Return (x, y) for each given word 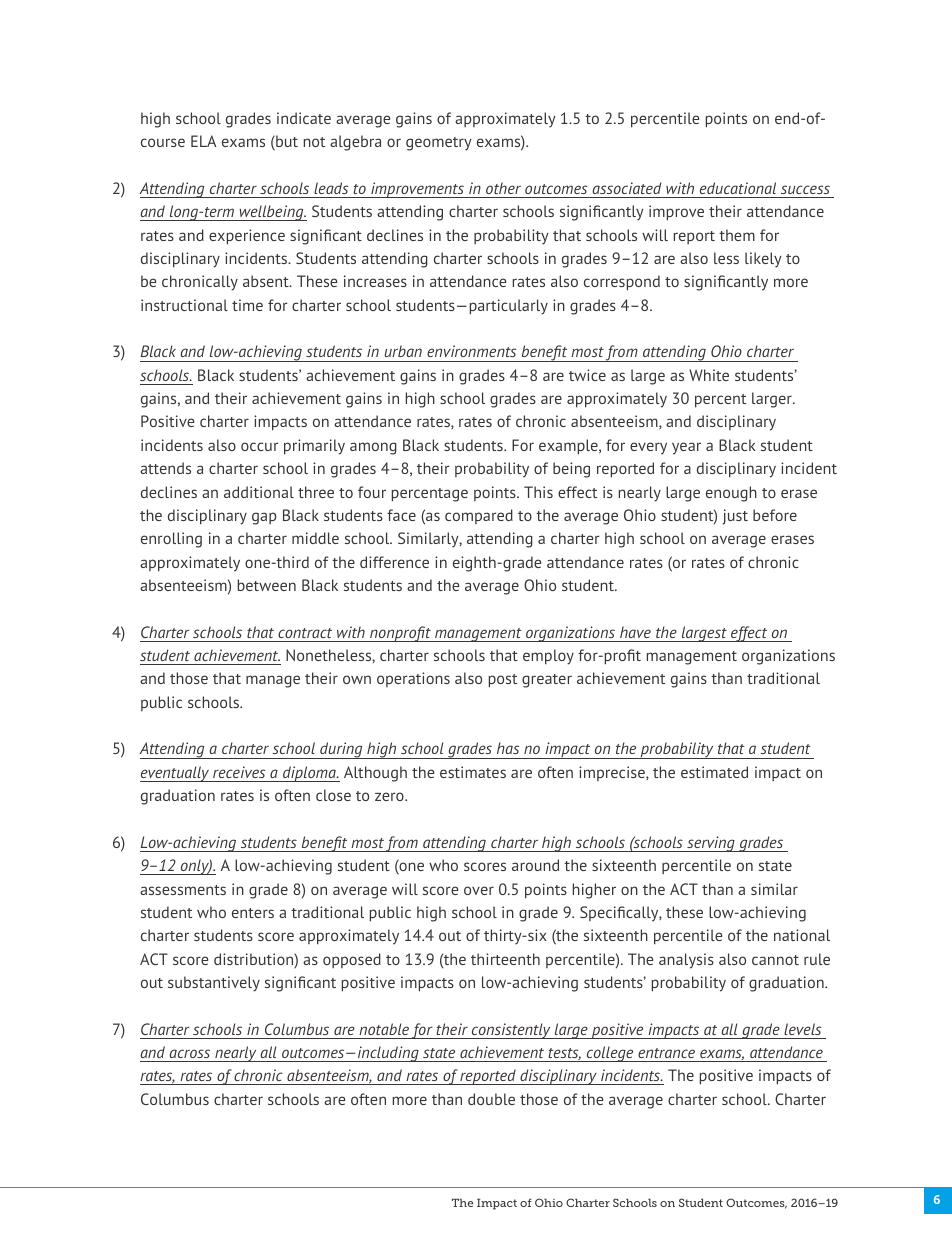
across (189, 1053)
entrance (666, 1053)
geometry (439, 144)
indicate (304, 118)
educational (738, 188)
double (491, 1099)
